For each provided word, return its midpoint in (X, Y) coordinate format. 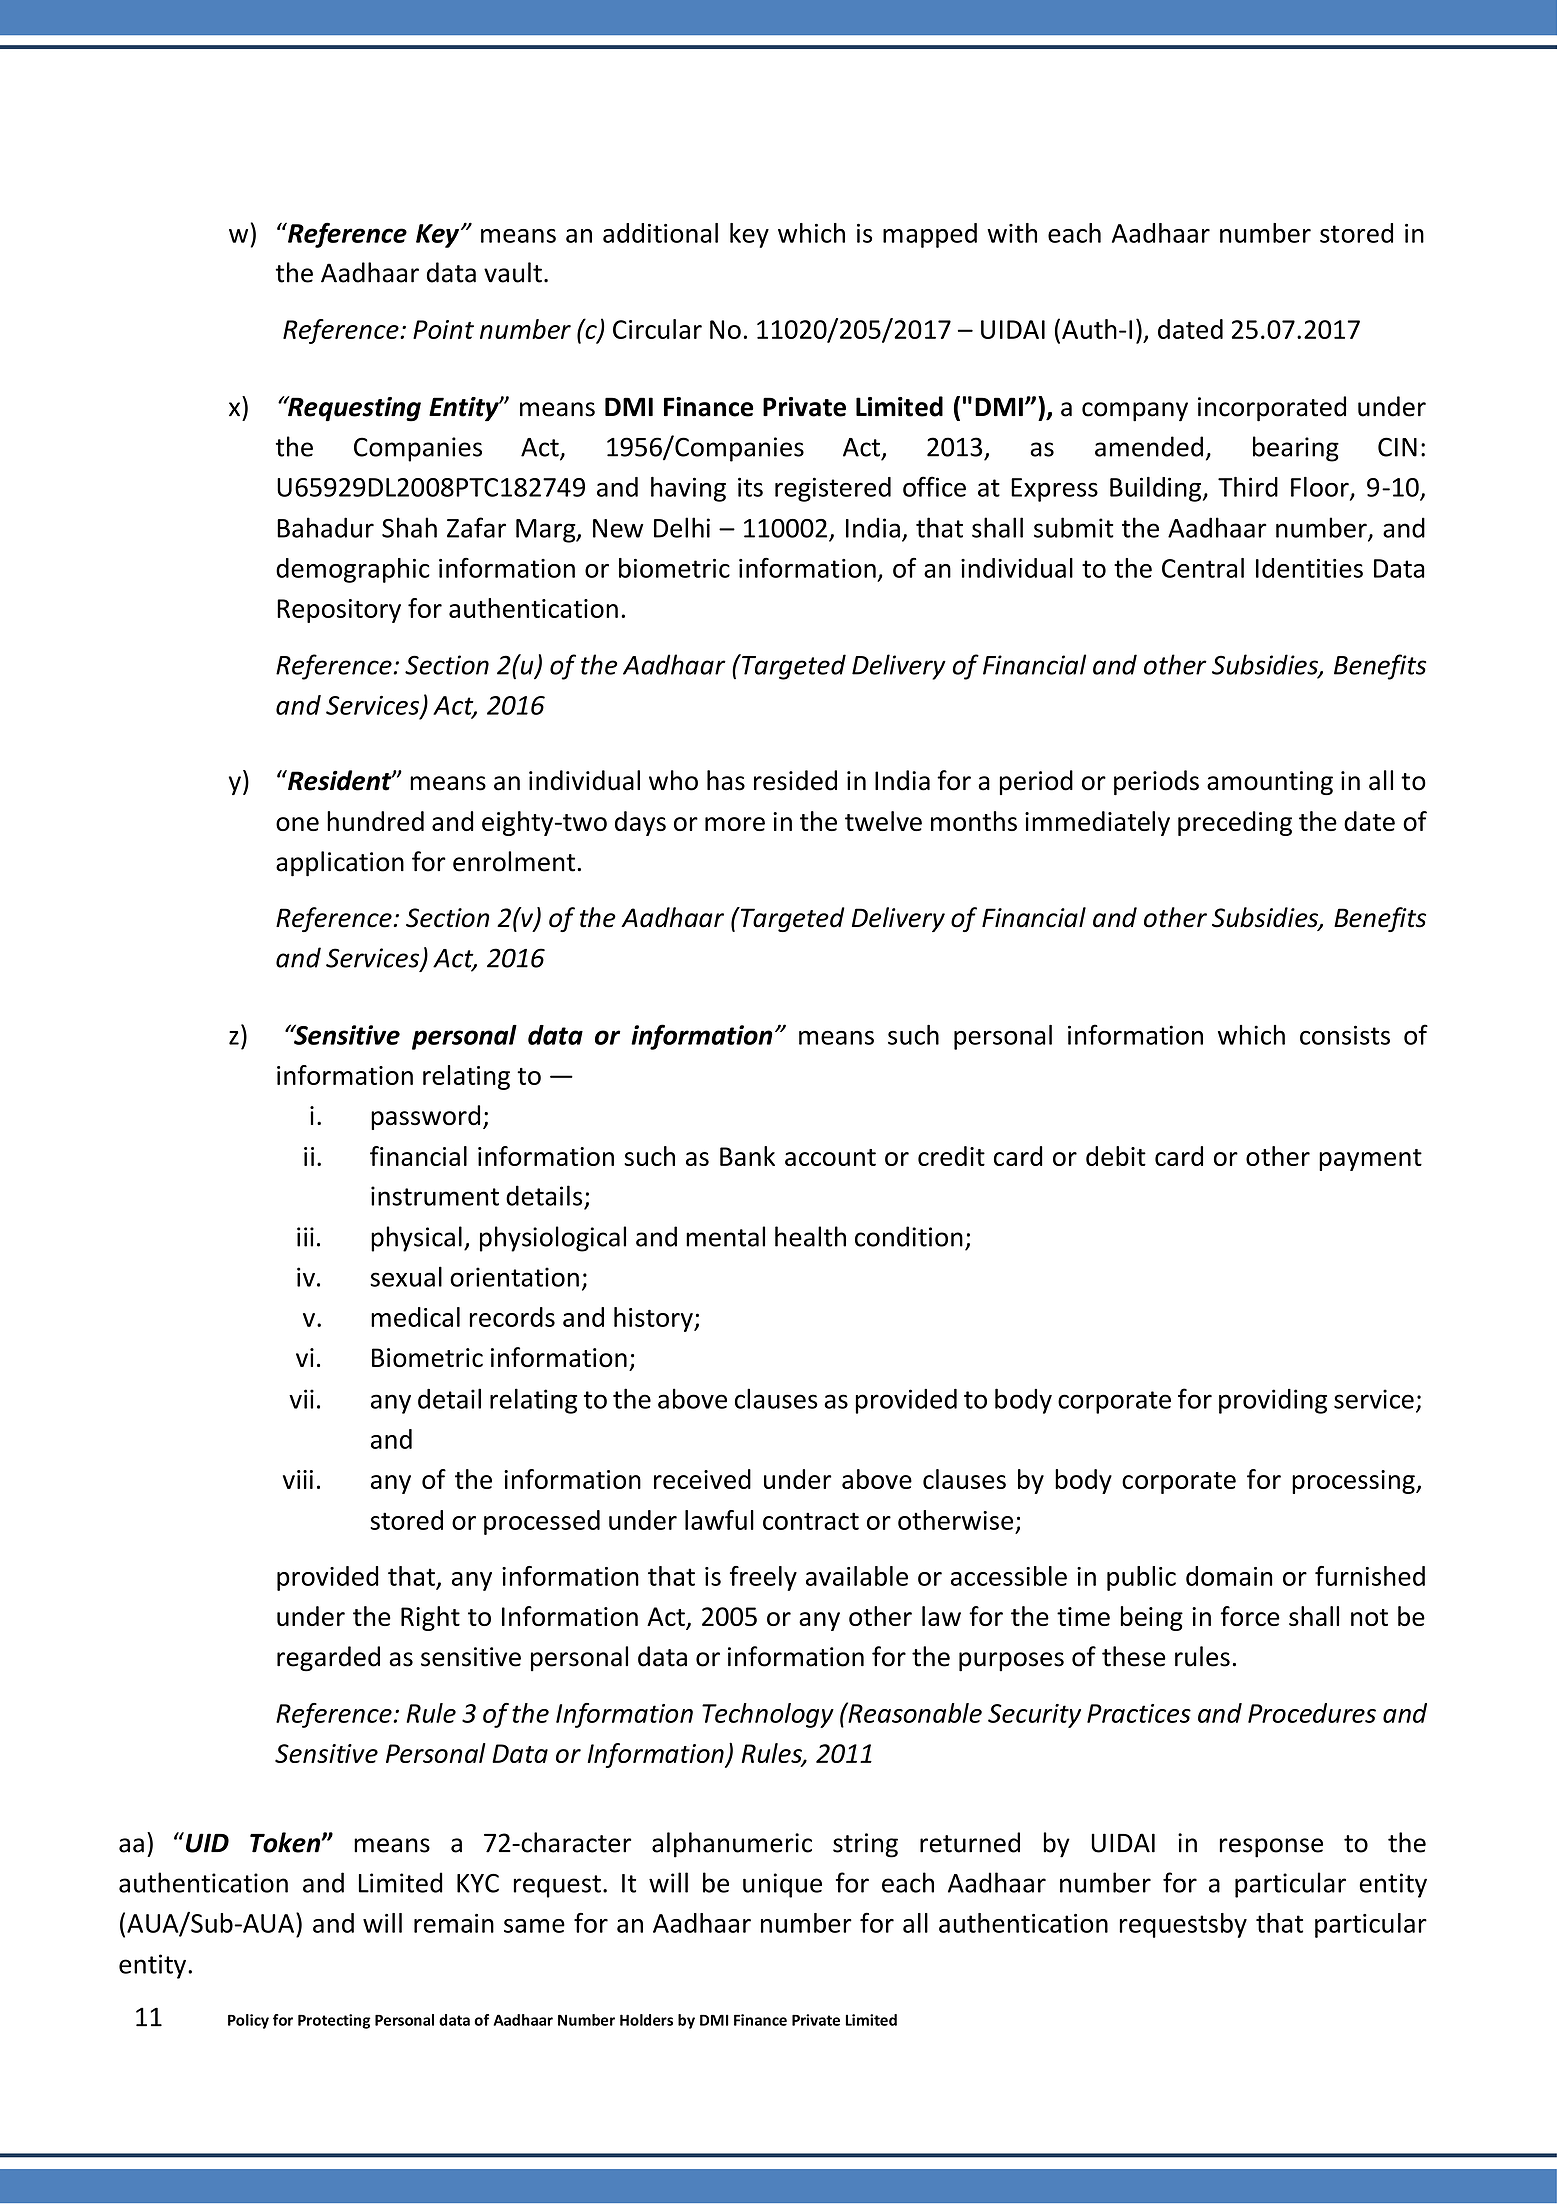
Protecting (334, 2021)
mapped (930, 235)
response (1271, 1848)
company (1135, 412)
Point (443, 329)
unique (782, 1885)
